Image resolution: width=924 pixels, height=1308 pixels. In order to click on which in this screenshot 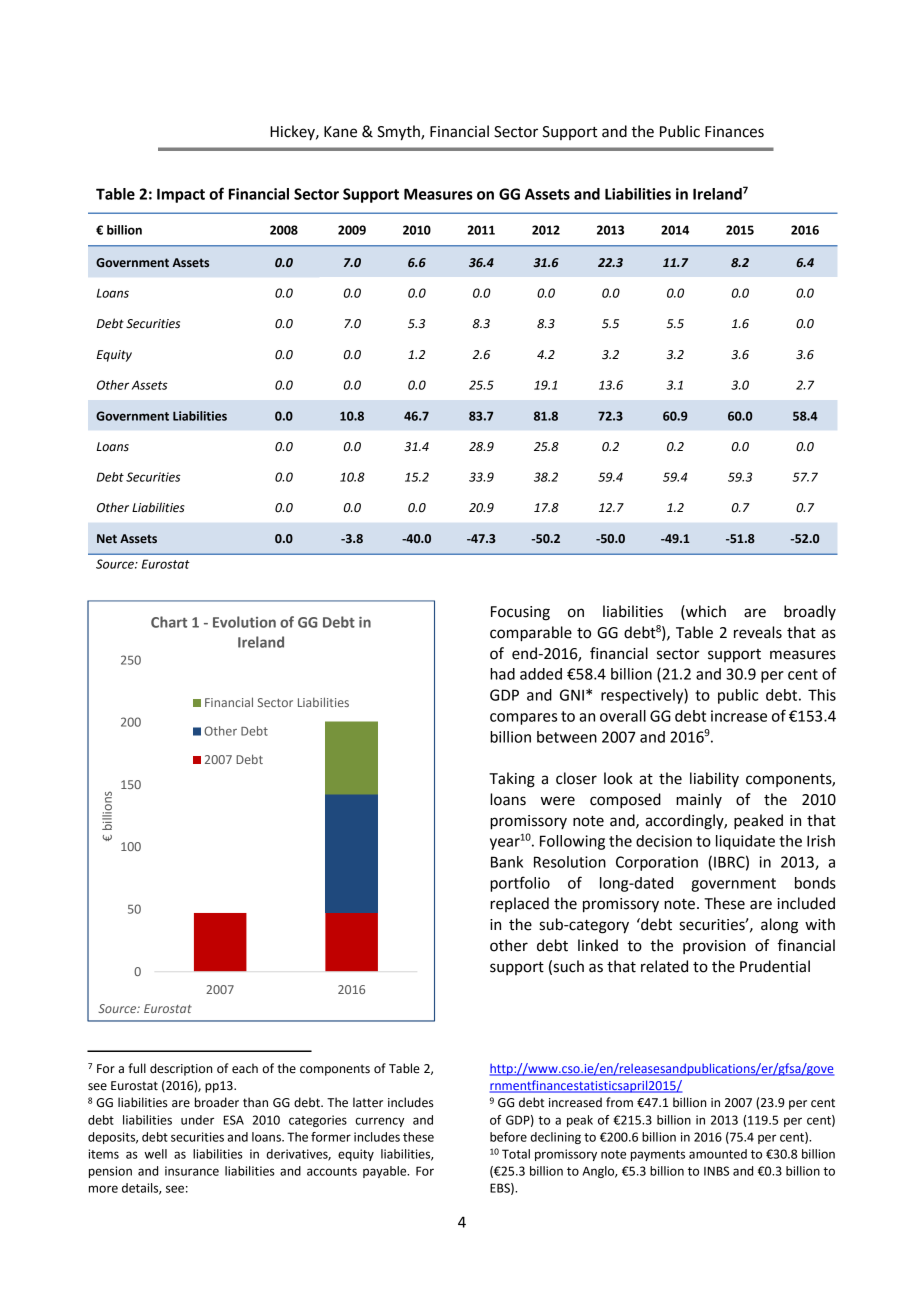, I will do `click(705, 612)`.
